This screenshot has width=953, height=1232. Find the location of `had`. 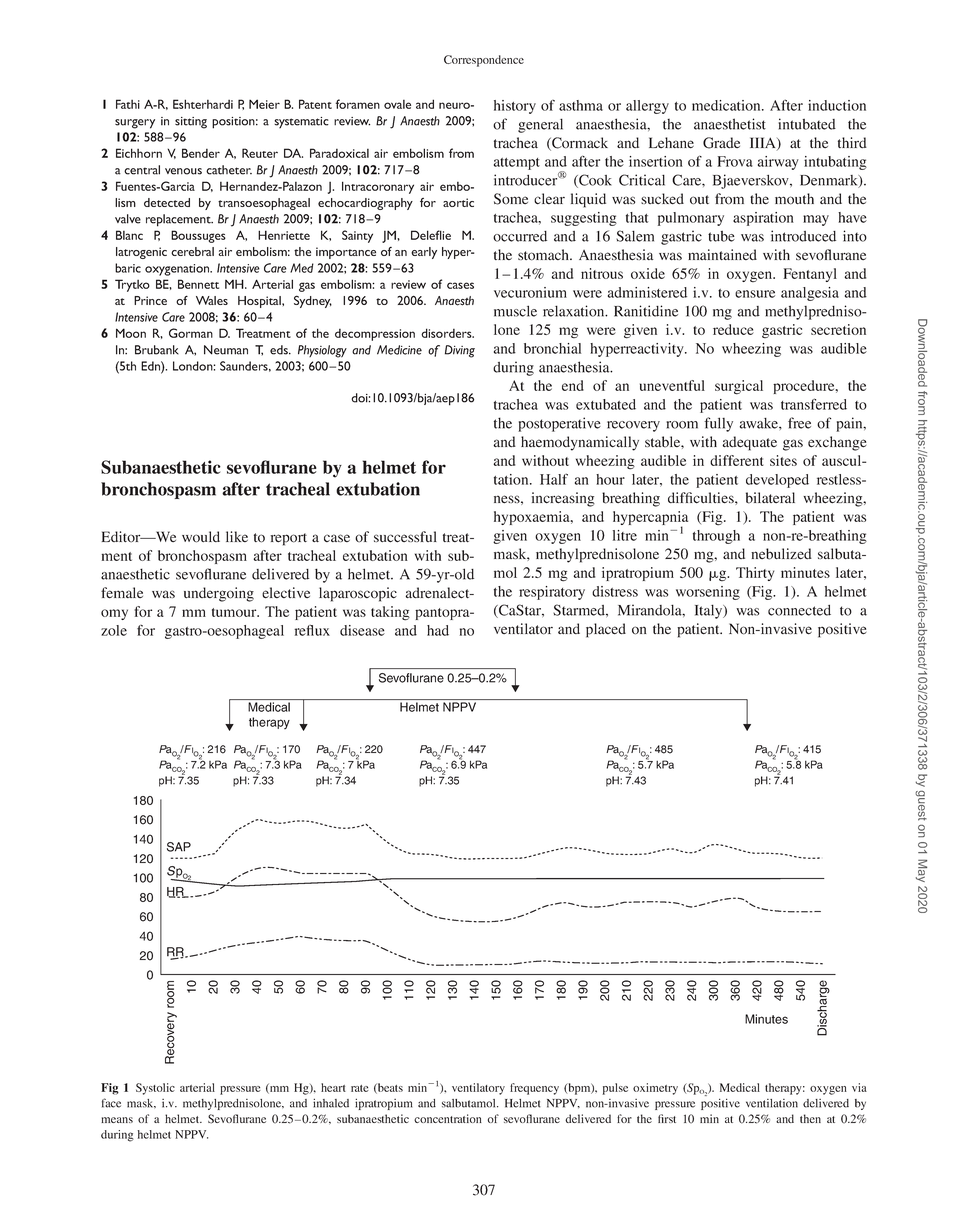

had is located at coordinates (438, 630).
